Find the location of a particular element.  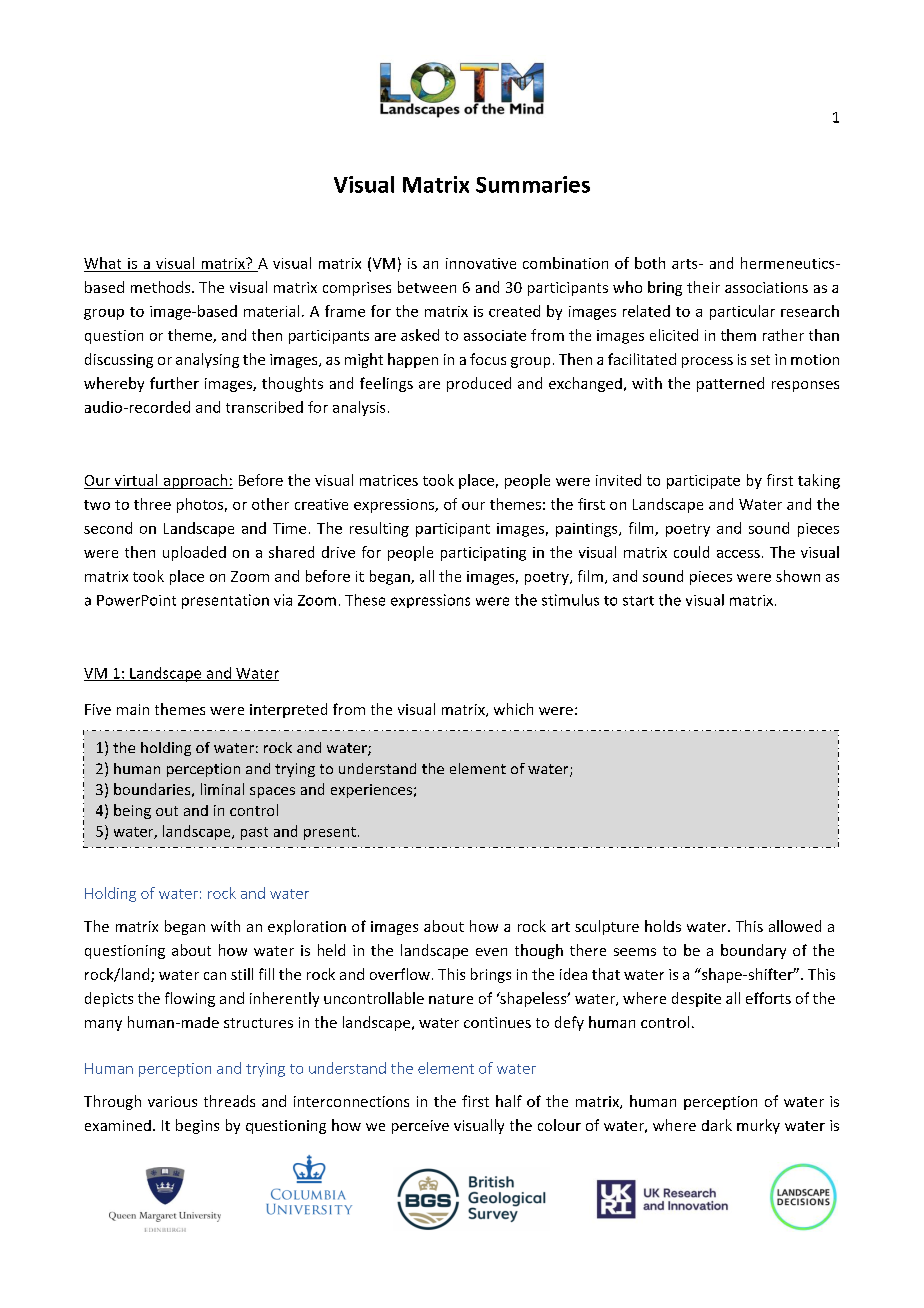

main is located at coordinates (133, 709).
